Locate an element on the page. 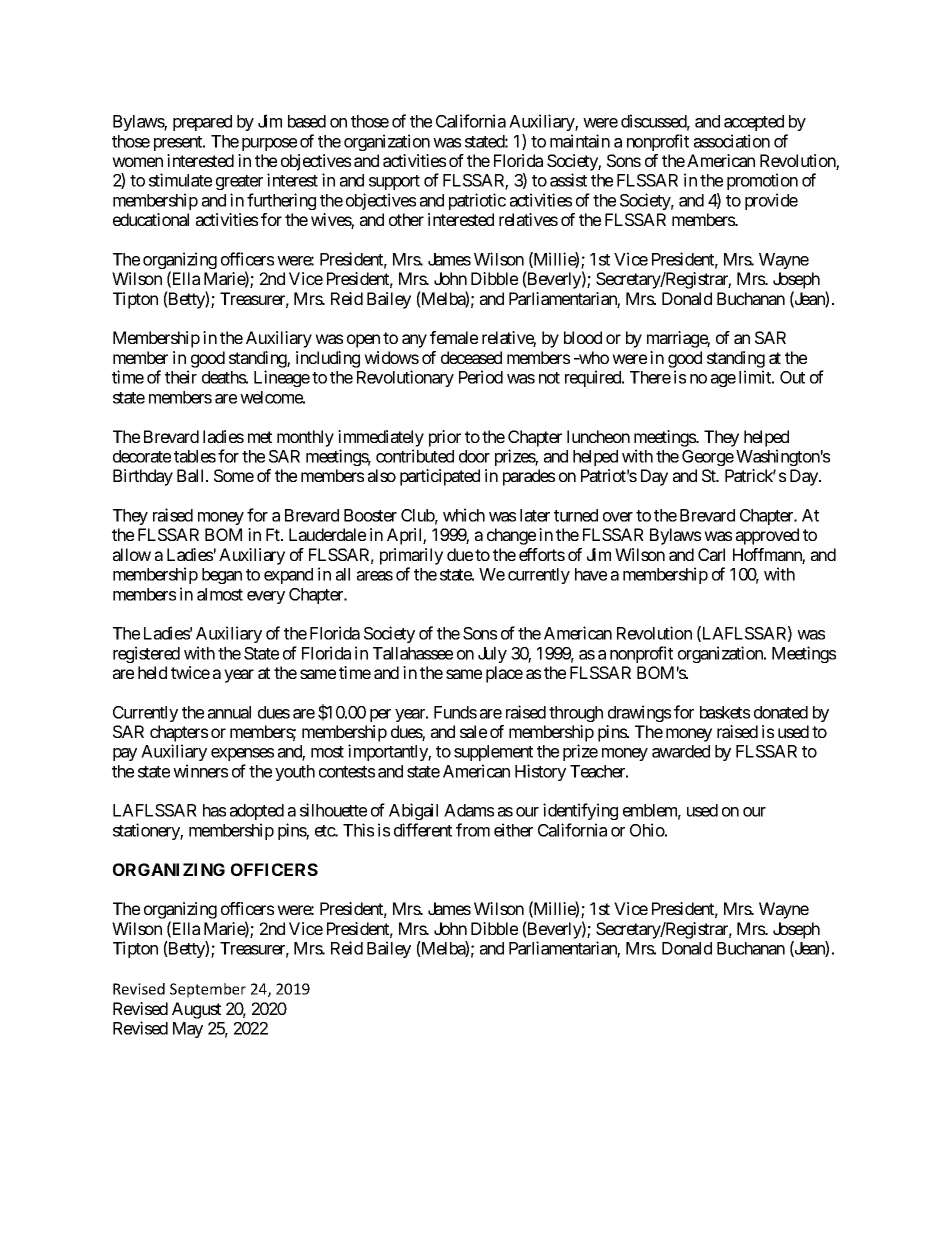 The height and width of the page is (1233, 952). Carl is located at coordinates (711, 554).
